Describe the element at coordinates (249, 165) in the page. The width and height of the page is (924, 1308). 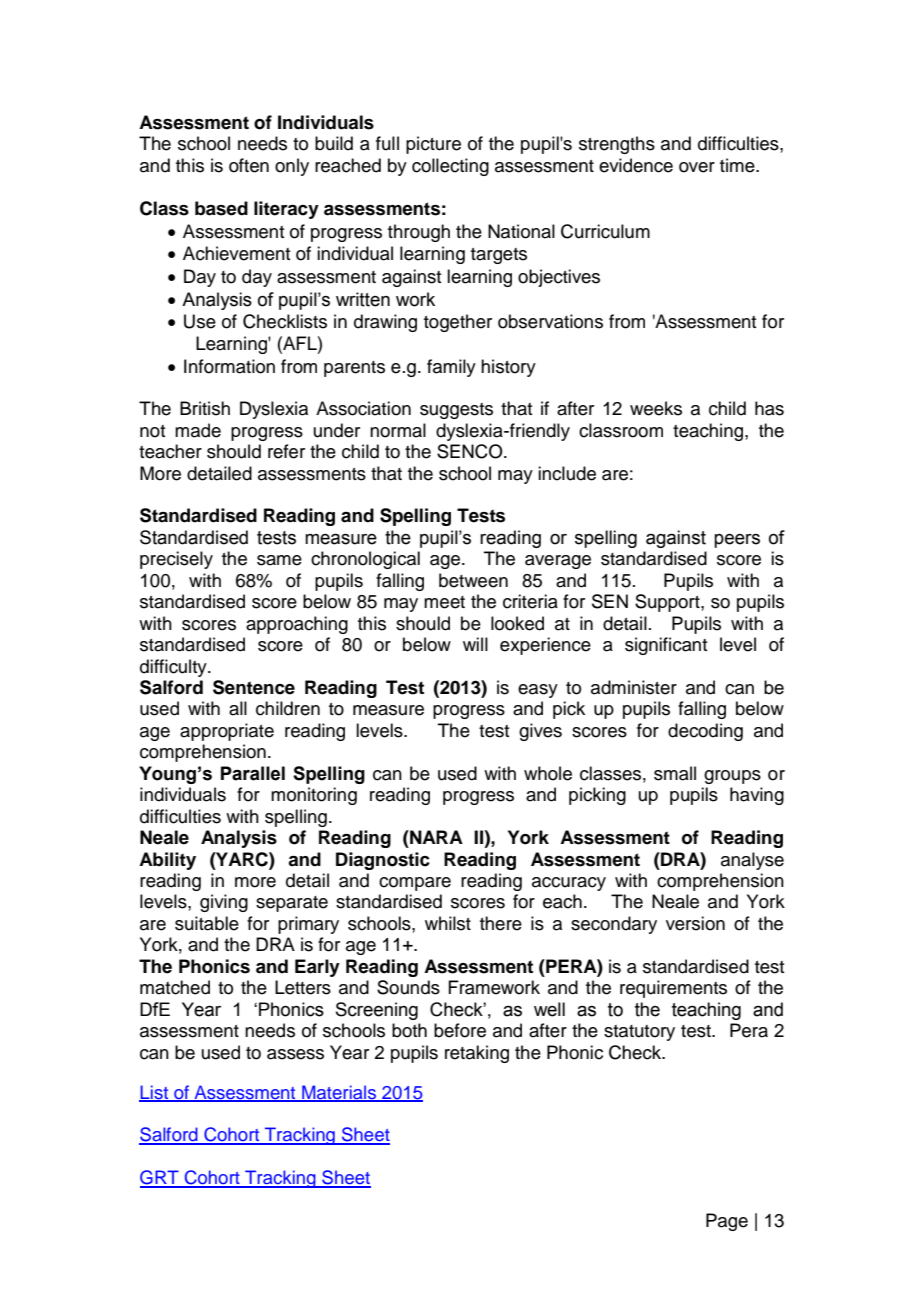
I see `often` at that location.
